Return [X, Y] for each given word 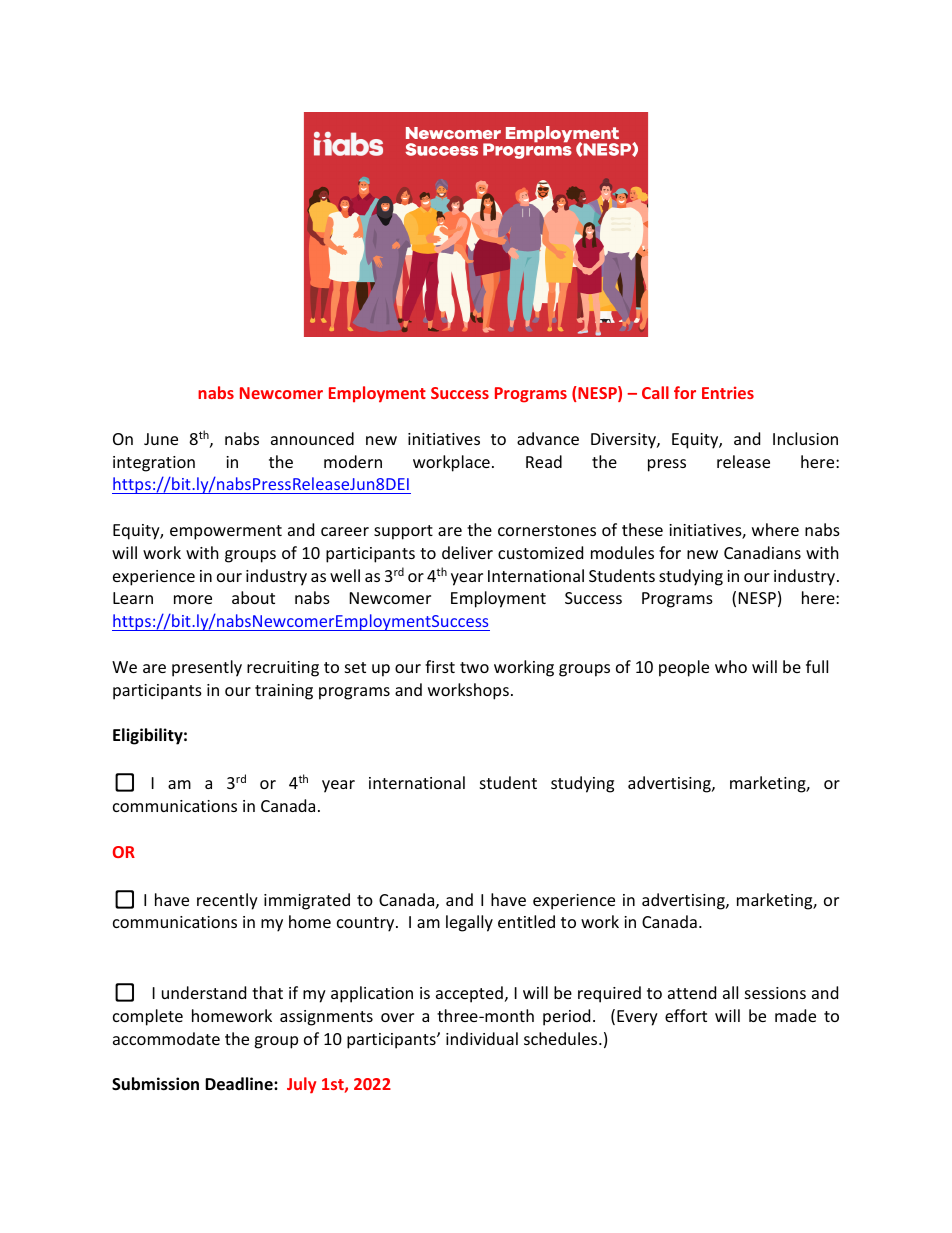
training [284, 692]
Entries [728, 392]
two [474, 667]
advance [548, 438]
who [731, 666]
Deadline [240, 1084]
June [161, 439]
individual [482, 1038]
